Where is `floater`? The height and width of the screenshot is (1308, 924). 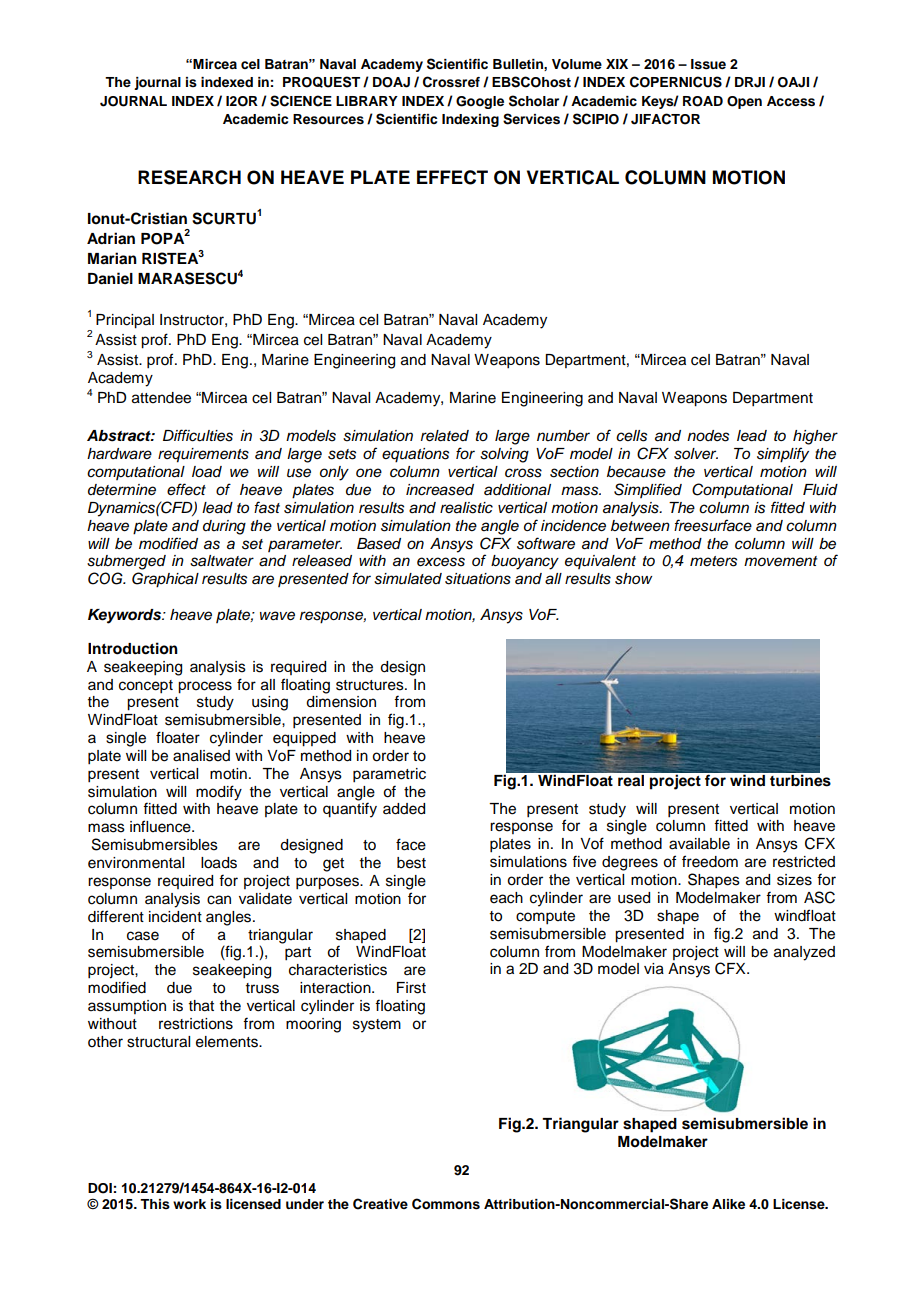 floater is located at coordinates (178, 737).
